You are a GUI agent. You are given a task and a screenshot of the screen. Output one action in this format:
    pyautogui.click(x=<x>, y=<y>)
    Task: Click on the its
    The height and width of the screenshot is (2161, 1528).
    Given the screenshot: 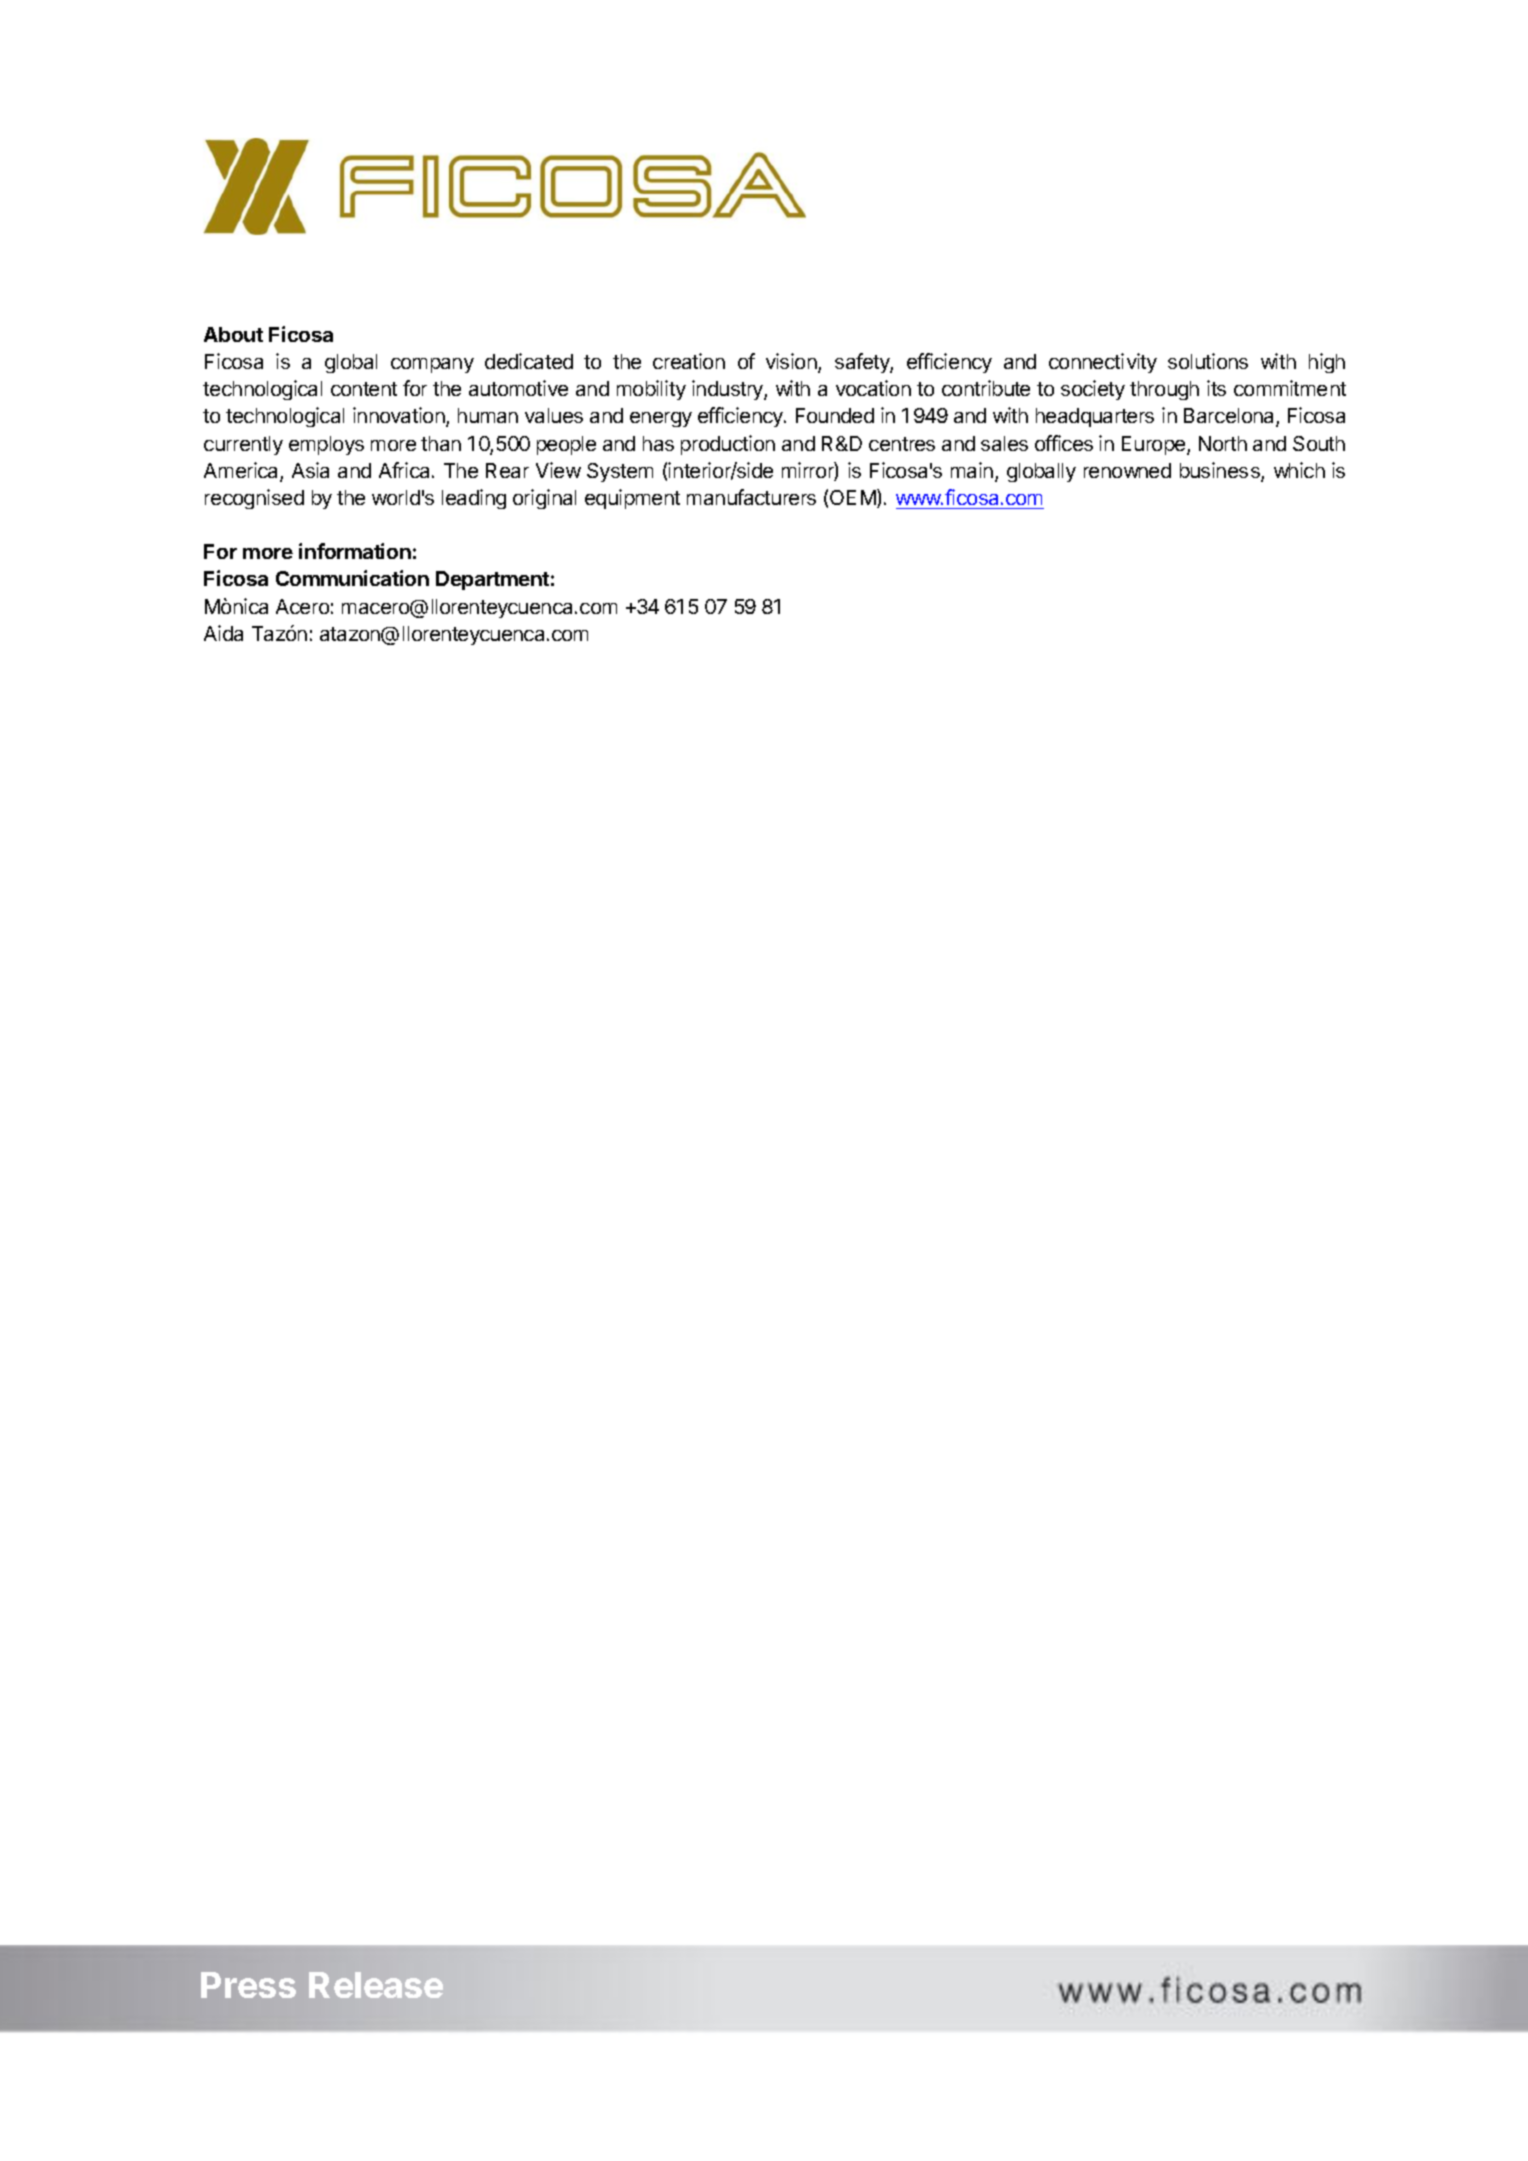 What is the action you would take?
    pyautogui.click(x=1216, y=388)
